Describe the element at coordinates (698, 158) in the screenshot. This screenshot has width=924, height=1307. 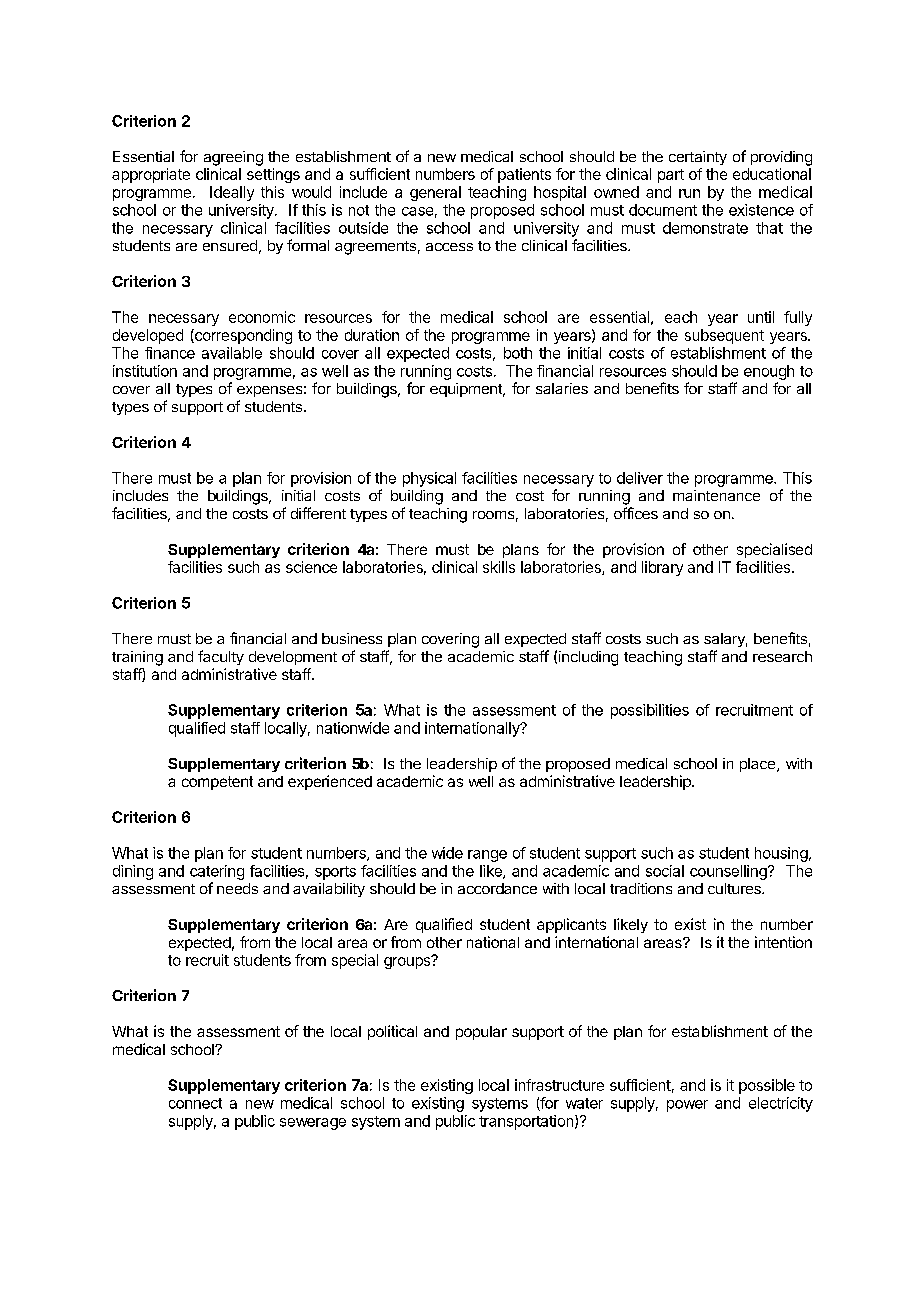
I see `certainty` at that location.
